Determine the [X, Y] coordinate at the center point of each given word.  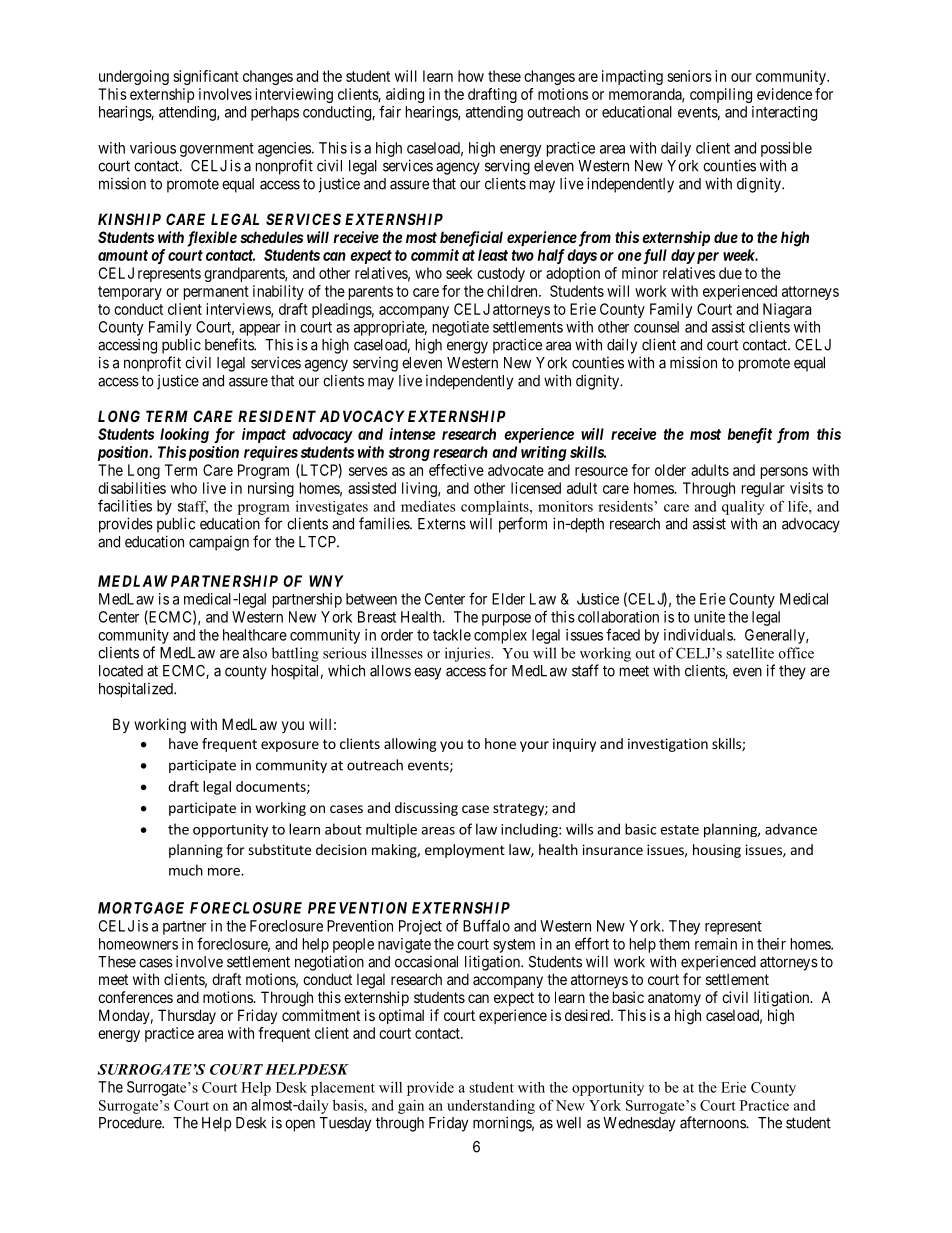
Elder [508, 599]
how [471, 76]
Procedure [131, 1123]
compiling [721, 95]
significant [206, 77]
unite [709, 617]
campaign [219, 543]
